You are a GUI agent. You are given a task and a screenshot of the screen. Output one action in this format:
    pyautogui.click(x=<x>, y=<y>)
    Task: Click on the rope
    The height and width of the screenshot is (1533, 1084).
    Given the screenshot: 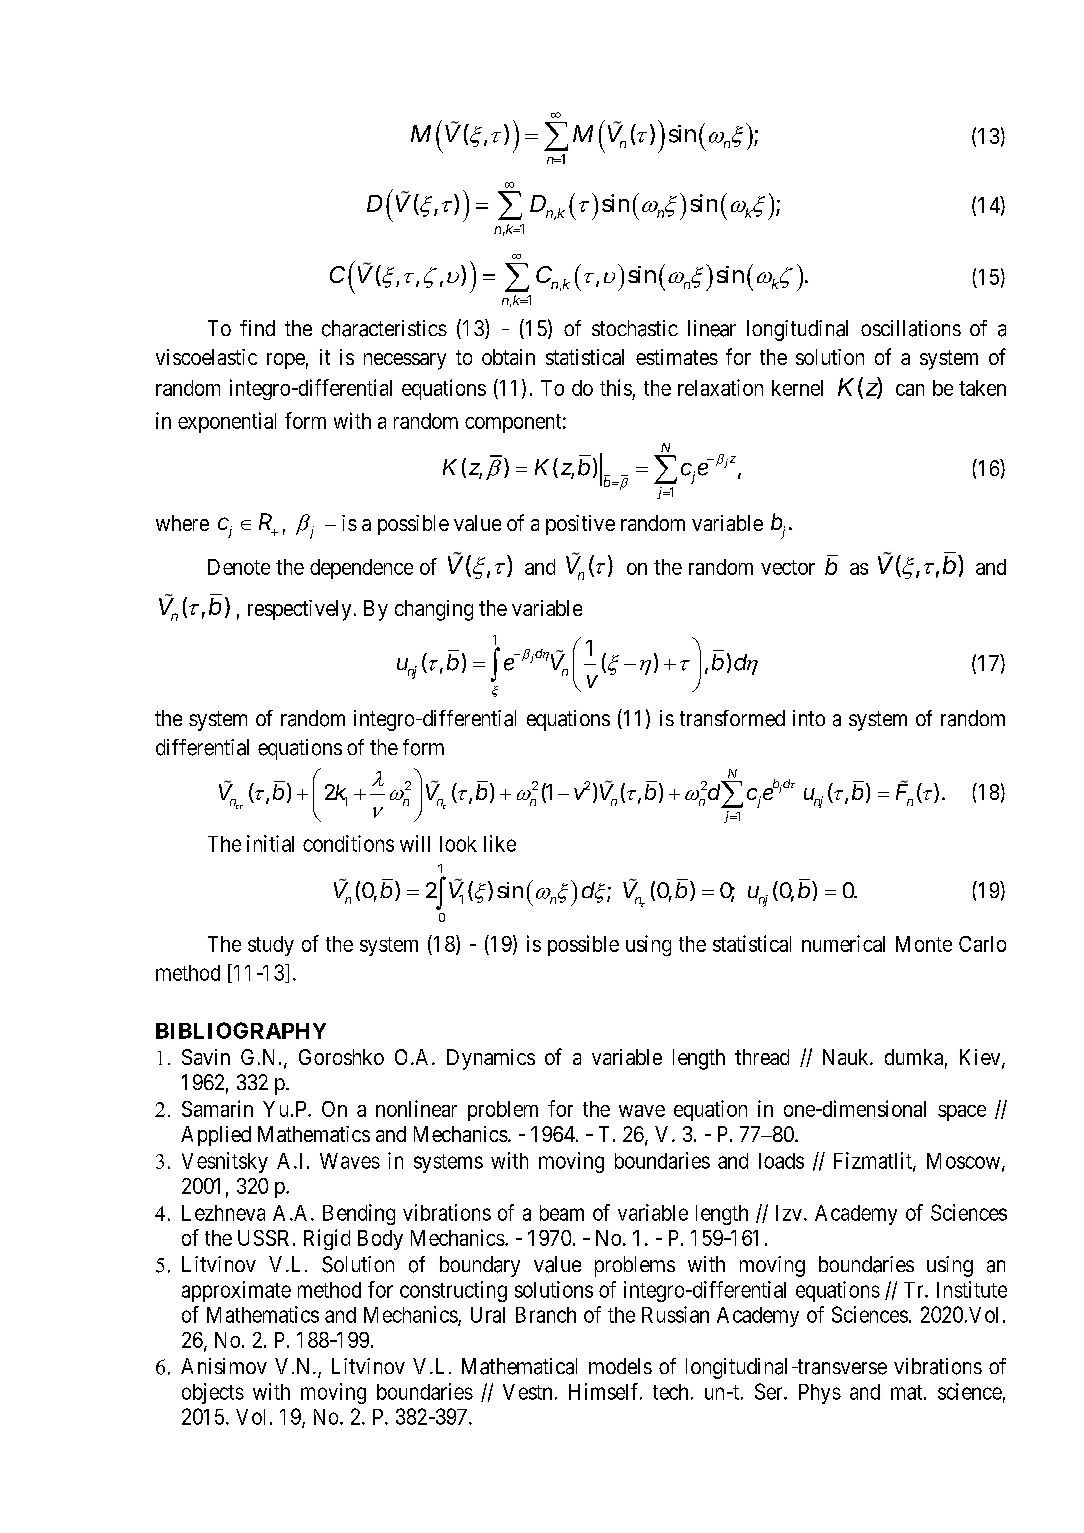 What is the action you would take?
    pyautogui.click(x=286, y=361)
